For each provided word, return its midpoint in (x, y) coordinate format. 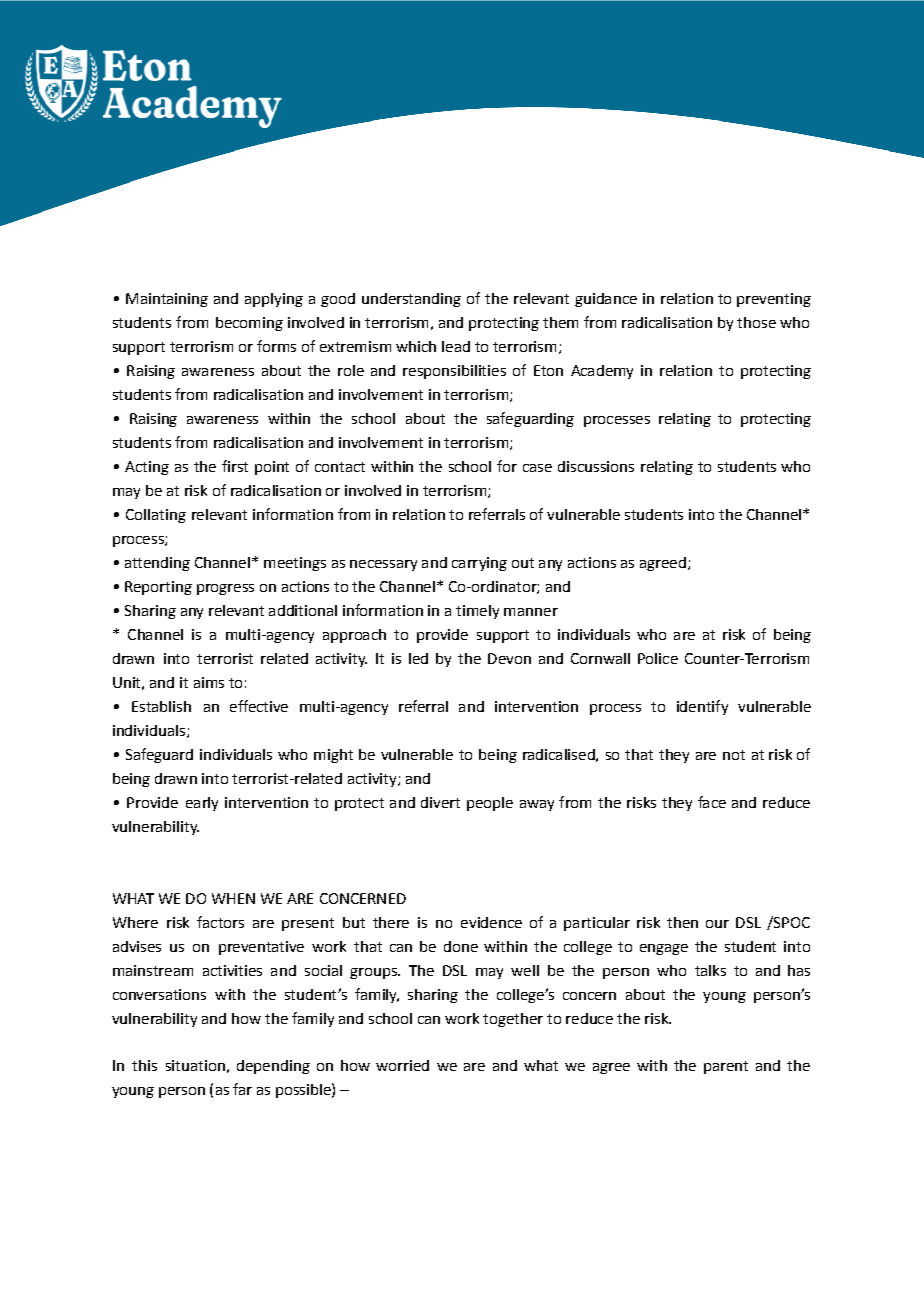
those (756, 322)
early (202, 804)
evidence (491, 922)
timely (477, 612)
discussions (596, 466)
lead (456, 346)
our (717, 924)
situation (195, 1065)
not (734, 755)
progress (225, 589)
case (537, 468)
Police (658, 658)
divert (440, 802)
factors (220, 922)
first (235, 466)
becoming (249, 324)
